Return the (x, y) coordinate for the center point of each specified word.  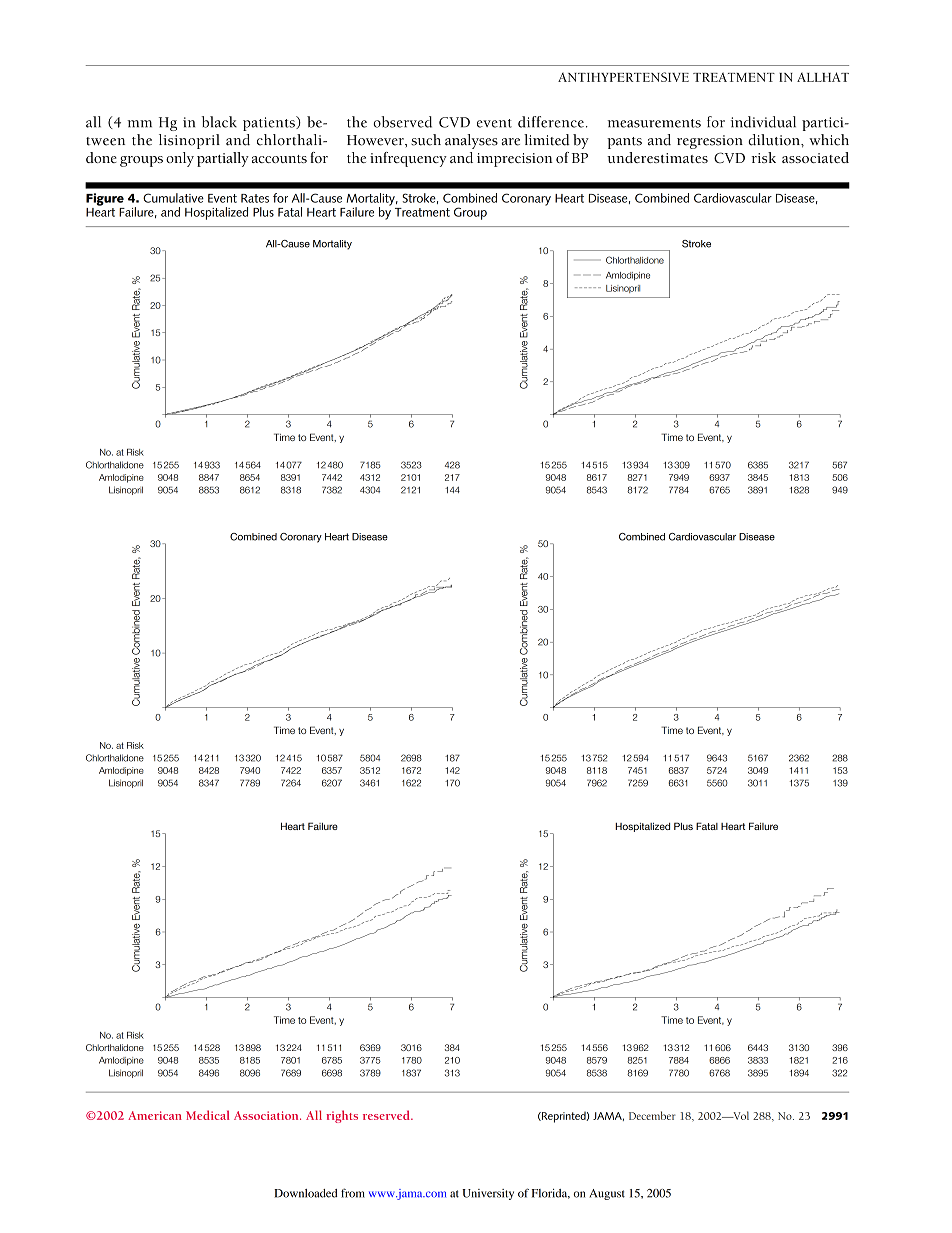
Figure (105, 199)
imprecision (515, 160)
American (155, 1115)
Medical (208, 1115)
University (488, 1194)
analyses (471, 141)
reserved (387, 1115)
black (219, 122)
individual (763, 122)
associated (815, 157)
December (652, 1115)
